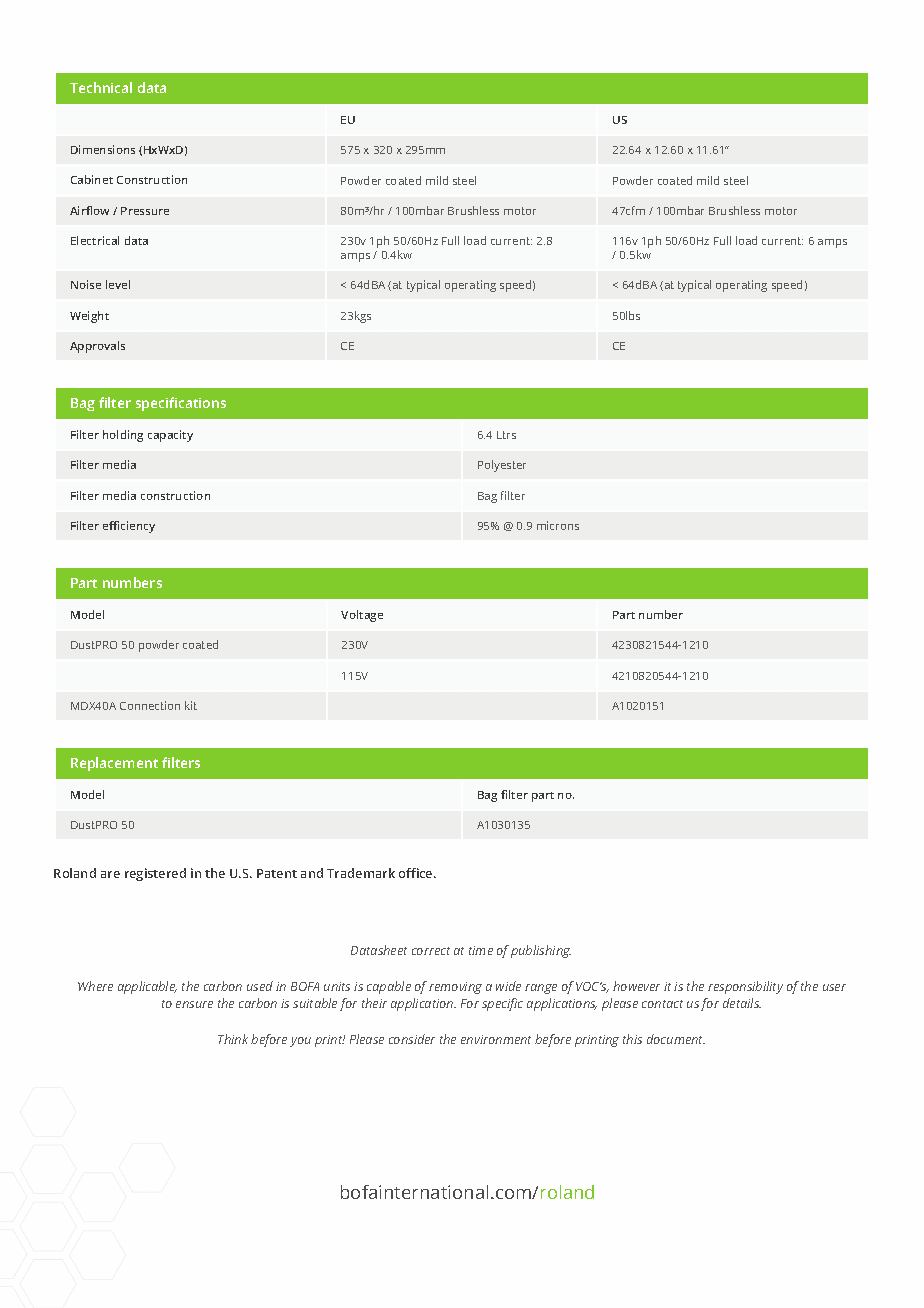 Image resolution: width=924 pixels, height=1308 pixels. I want to click on ensure, so click(194, 1004).
